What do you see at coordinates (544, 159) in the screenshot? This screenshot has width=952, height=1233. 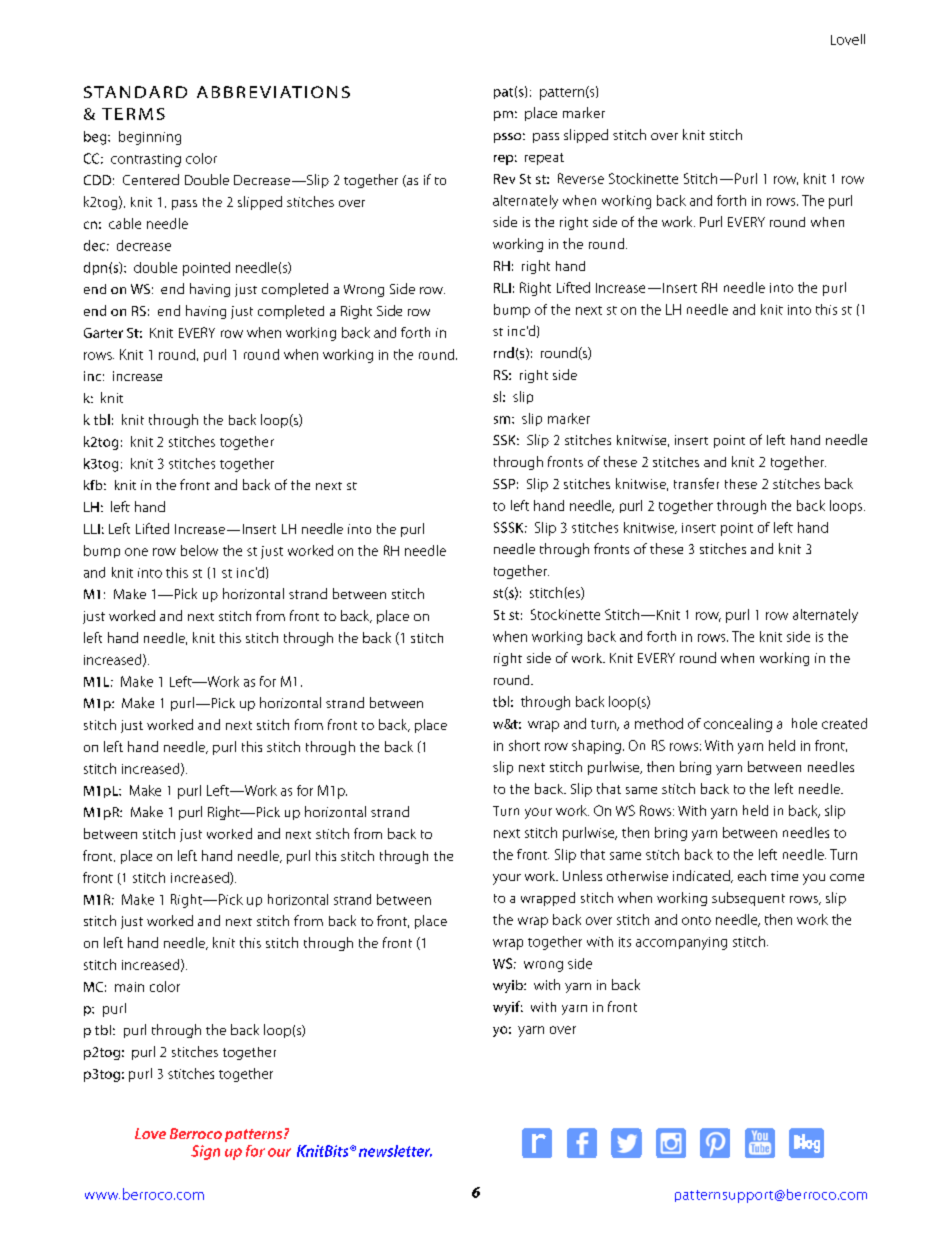 I see `repeat` at bounding box center [544, 159].
